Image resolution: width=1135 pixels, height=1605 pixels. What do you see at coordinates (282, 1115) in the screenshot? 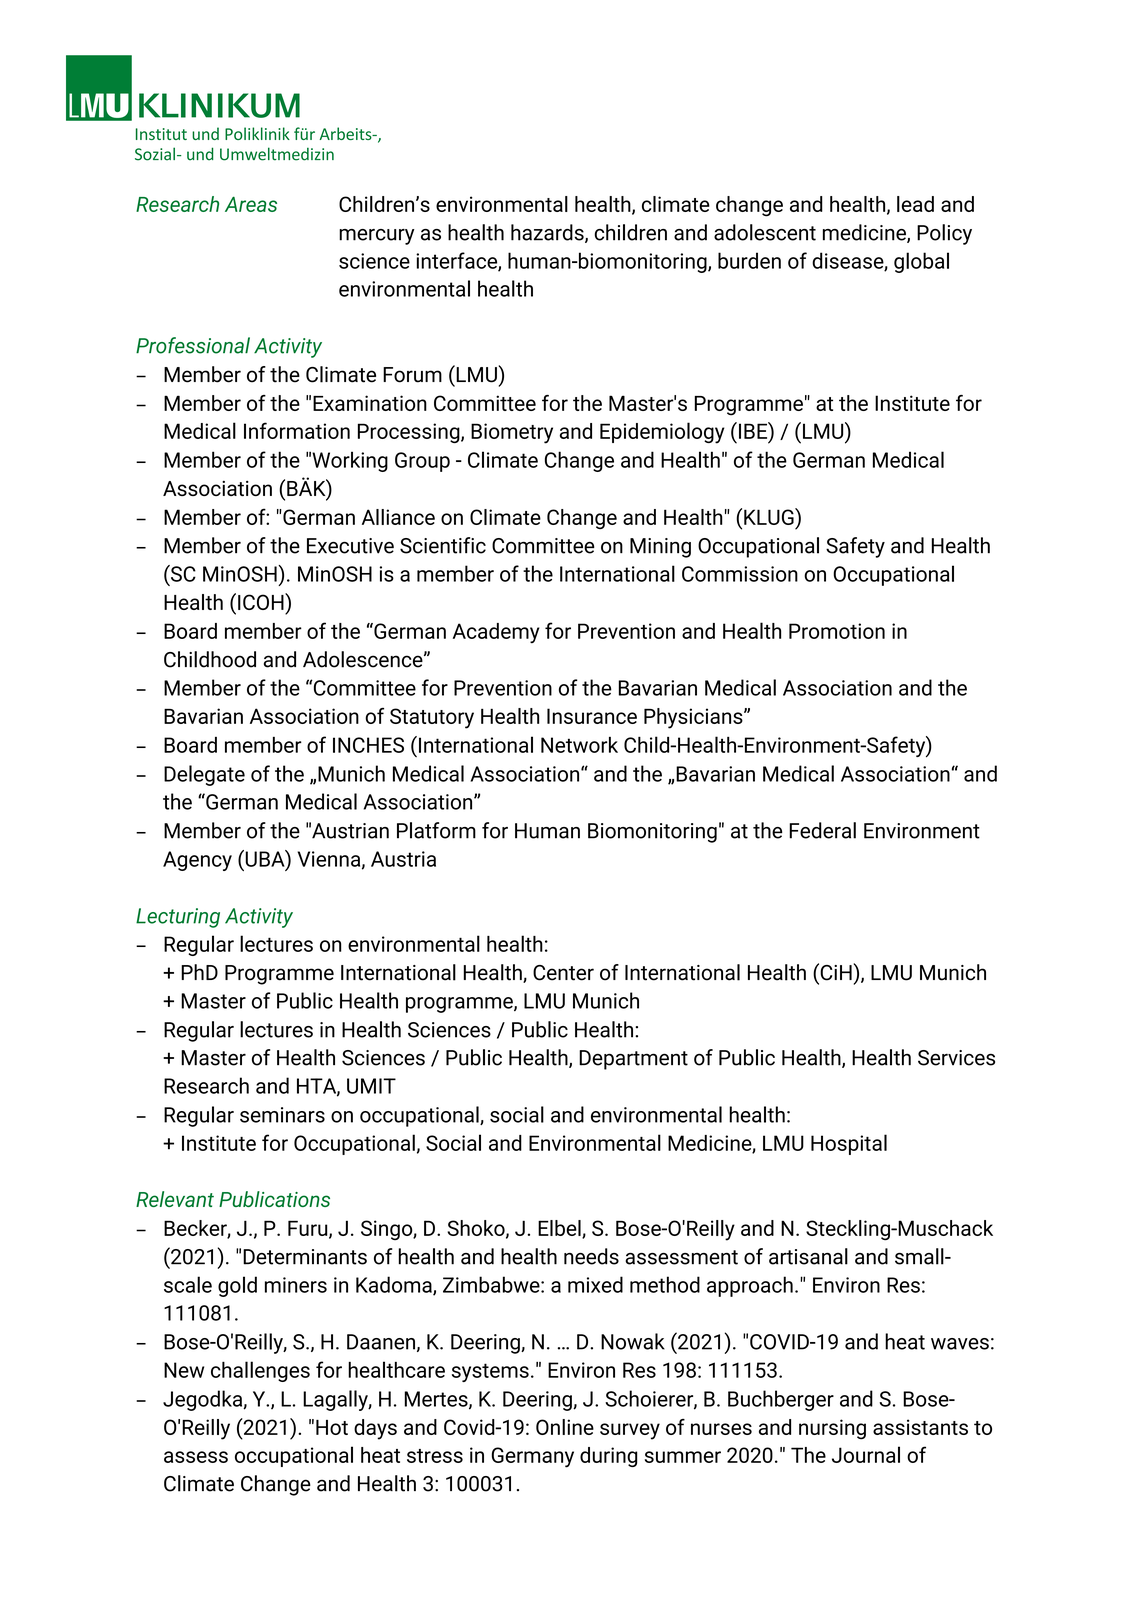
I see `seminars` at bounding box center [282, 1115].
